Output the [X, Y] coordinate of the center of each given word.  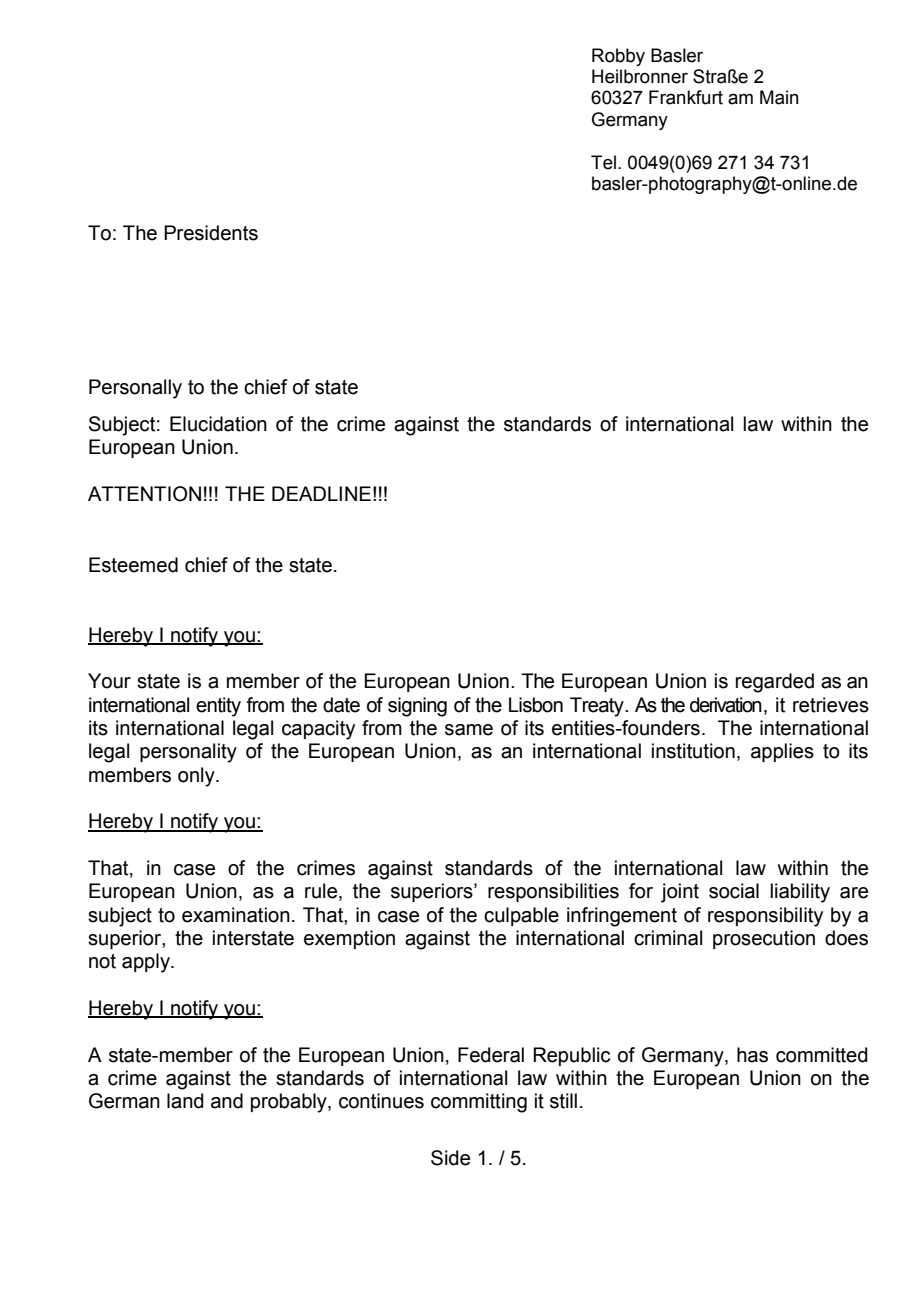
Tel [603, 162]
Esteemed [133, 565]
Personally [135, 389]
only [197, 777]
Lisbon [536, 705]
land [185, 1101]
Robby [618, 57]
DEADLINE [321, 493]
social [734, 891]
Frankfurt [686, 97]
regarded [775, 683]
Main [779, 97]
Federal [491, 1055]
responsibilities [553, 892]
